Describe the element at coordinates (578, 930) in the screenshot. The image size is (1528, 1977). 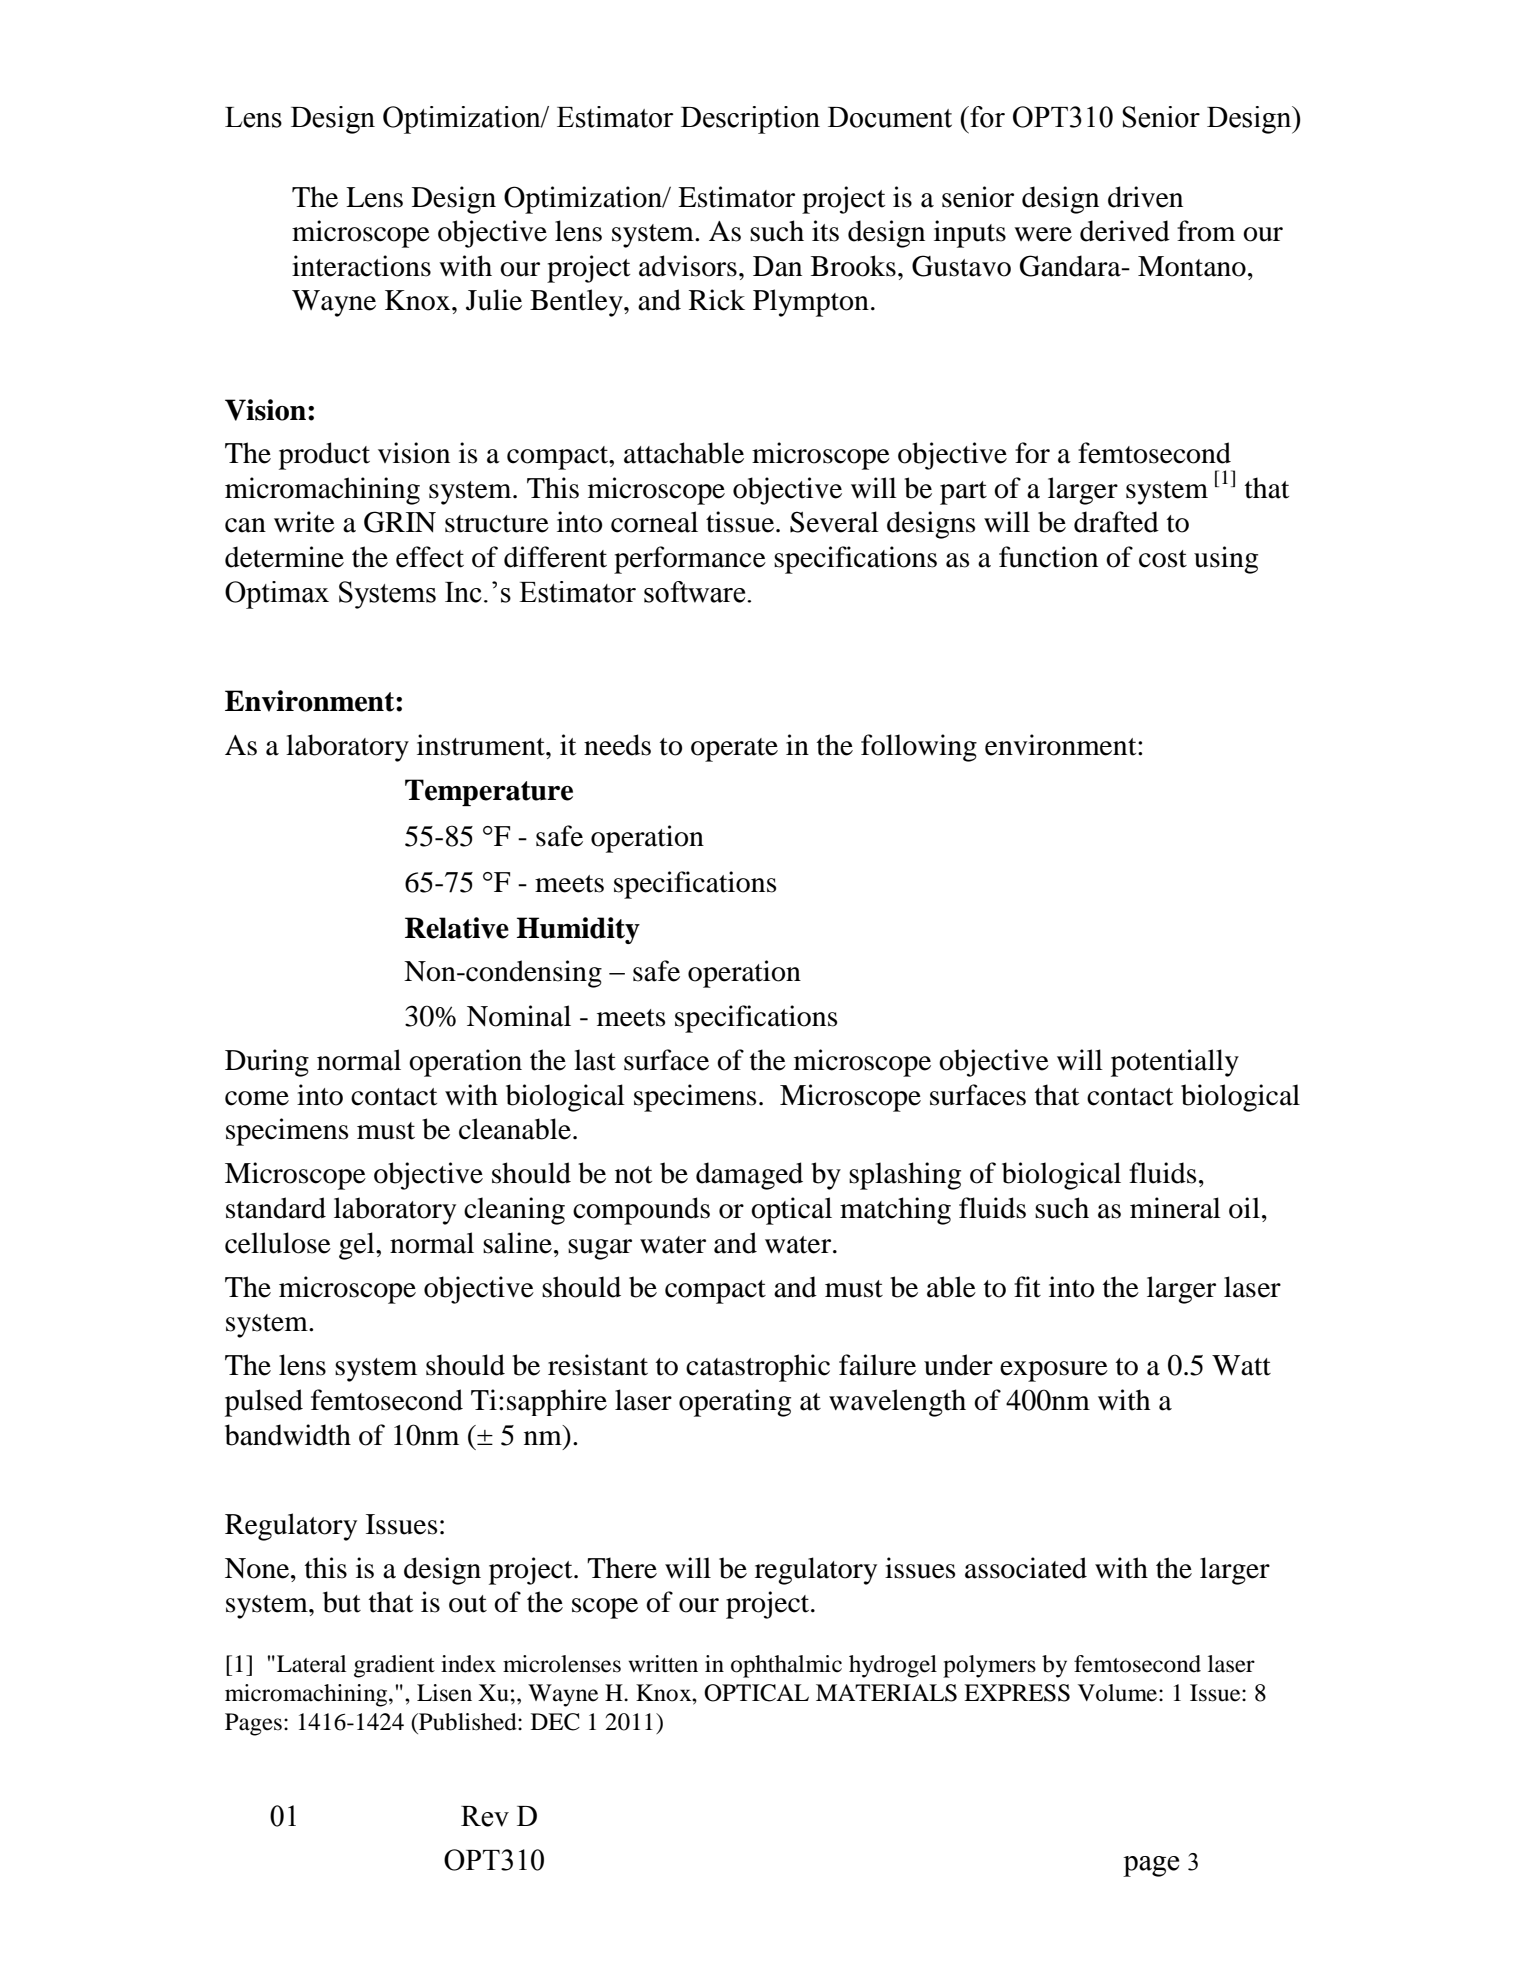
I see `Humidity` at that location.
